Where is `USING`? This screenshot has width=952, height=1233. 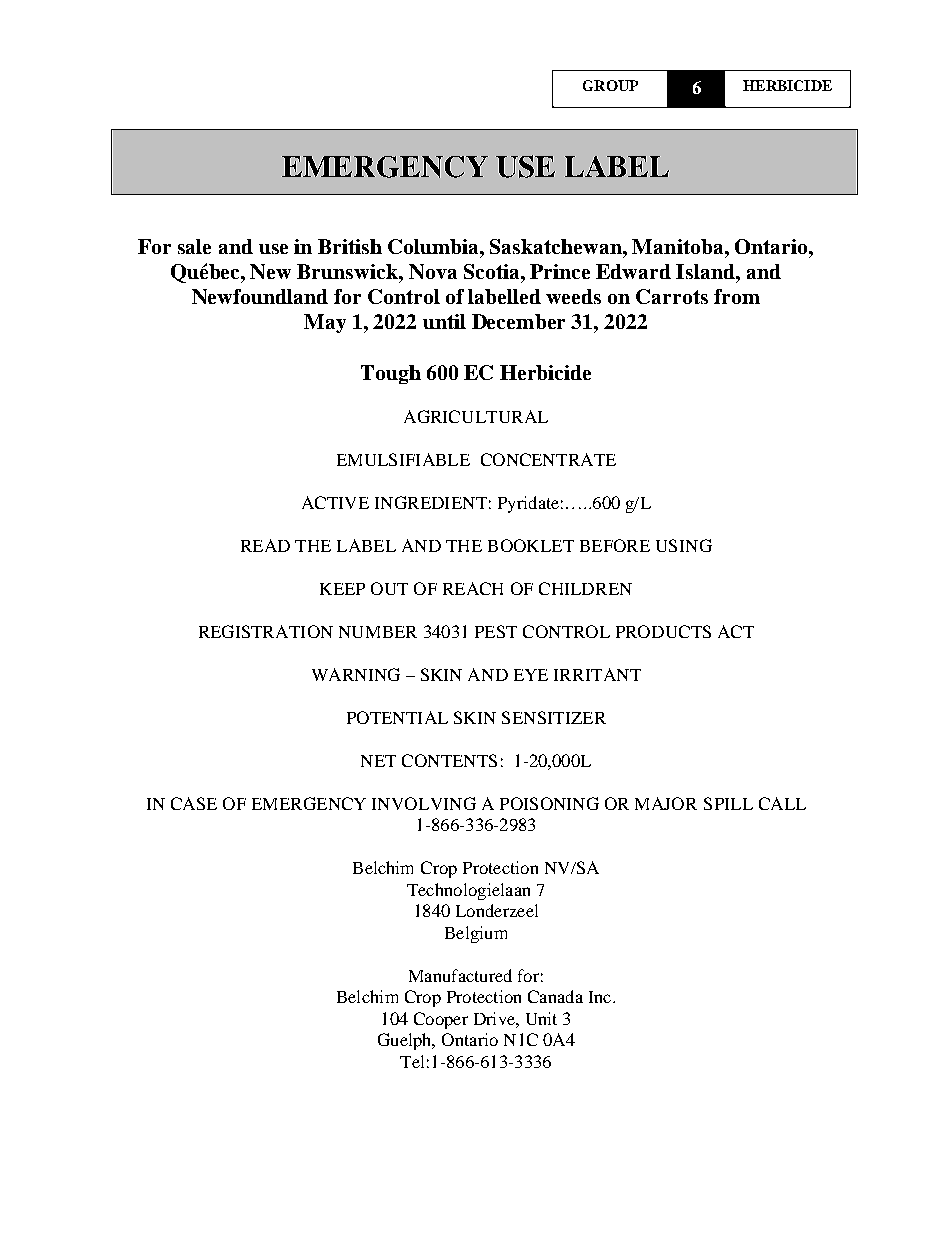
USING is located at coordinates (684, 545).
